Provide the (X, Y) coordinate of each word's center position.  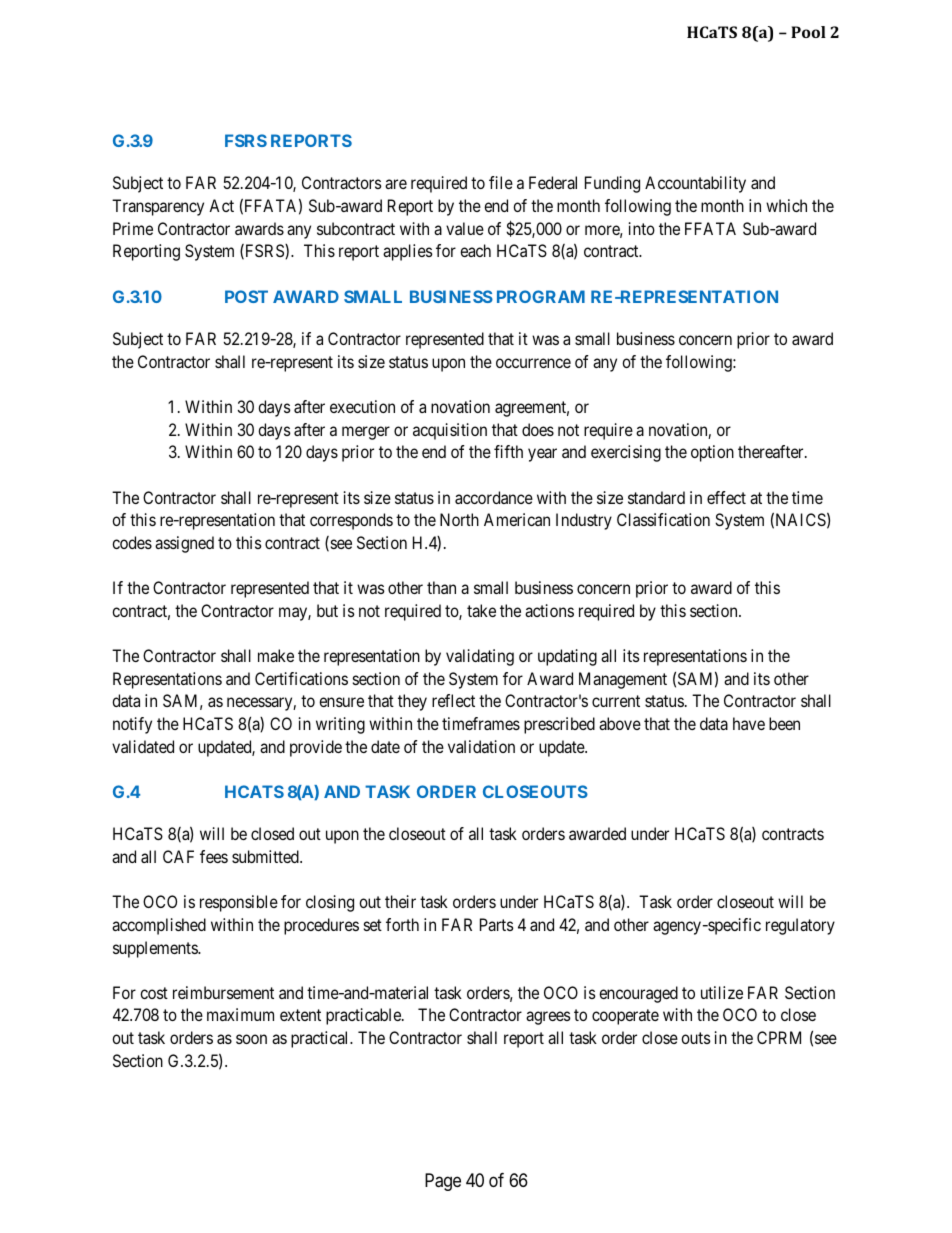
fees (214, 856)
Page (443, 1182)
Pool (808, 32)
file (501, 182)
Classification (663, 519)
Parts (497, 924)
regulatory (800, 926)
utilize (722, 992)
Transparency (158, 207)
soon (251, 1039)
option (712, 453)
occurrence (533, 363)
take (481, 610)
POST (246, 296)
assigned (184, 544)
